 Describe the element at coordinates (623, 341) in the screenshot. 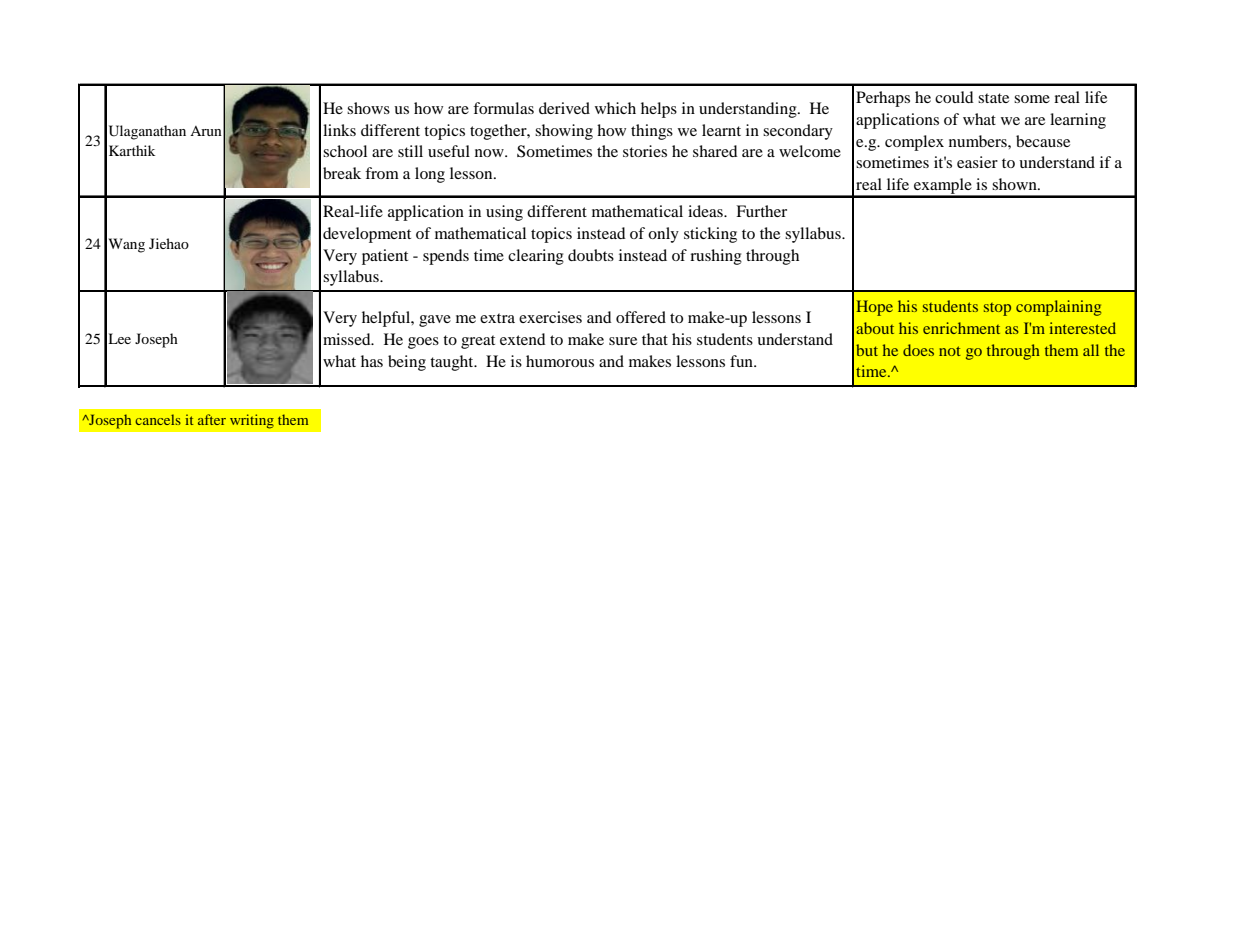

I see `sure` at that location.
